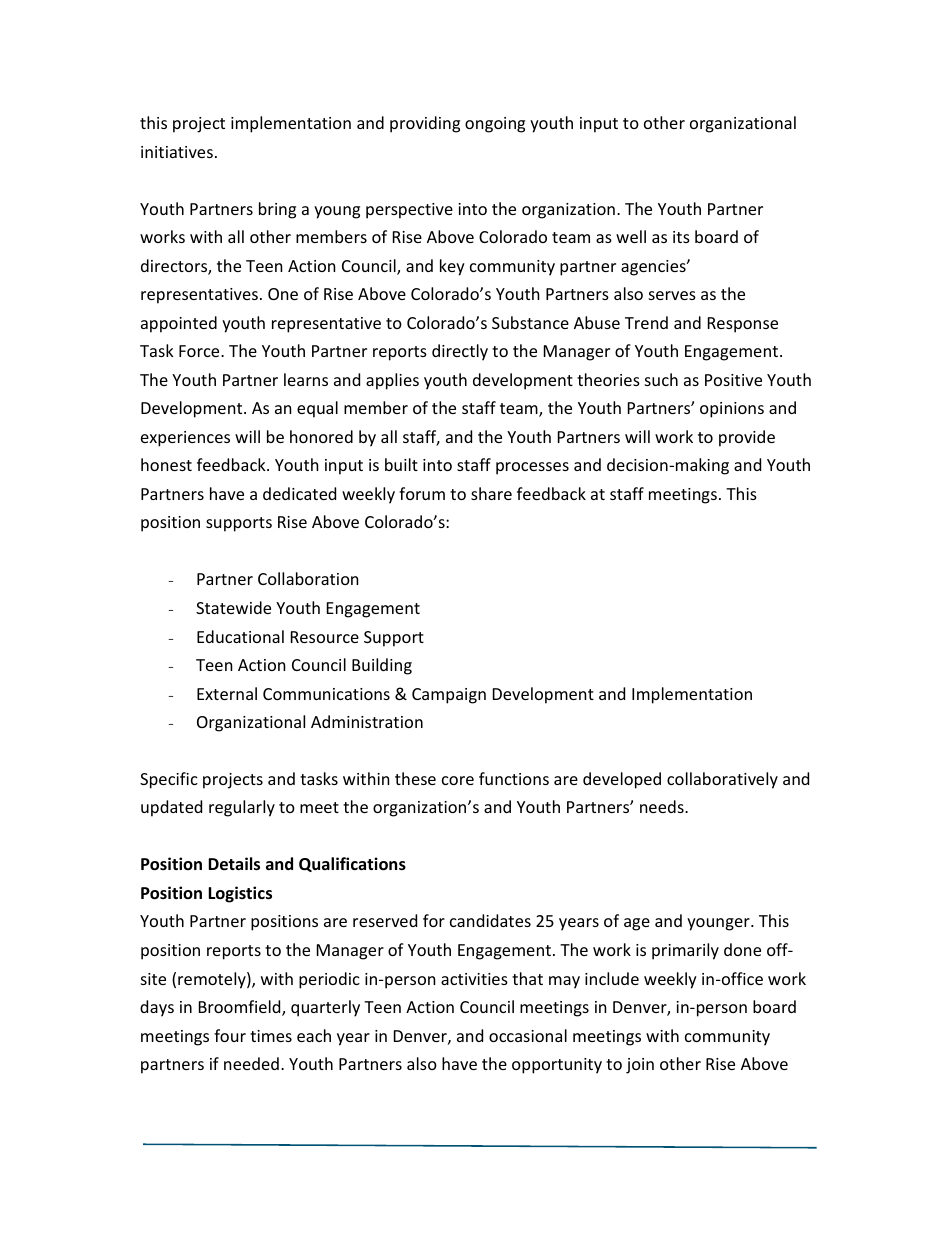  Describe the element at coordinates (681, 237) in the page. I see `its` at that location.
